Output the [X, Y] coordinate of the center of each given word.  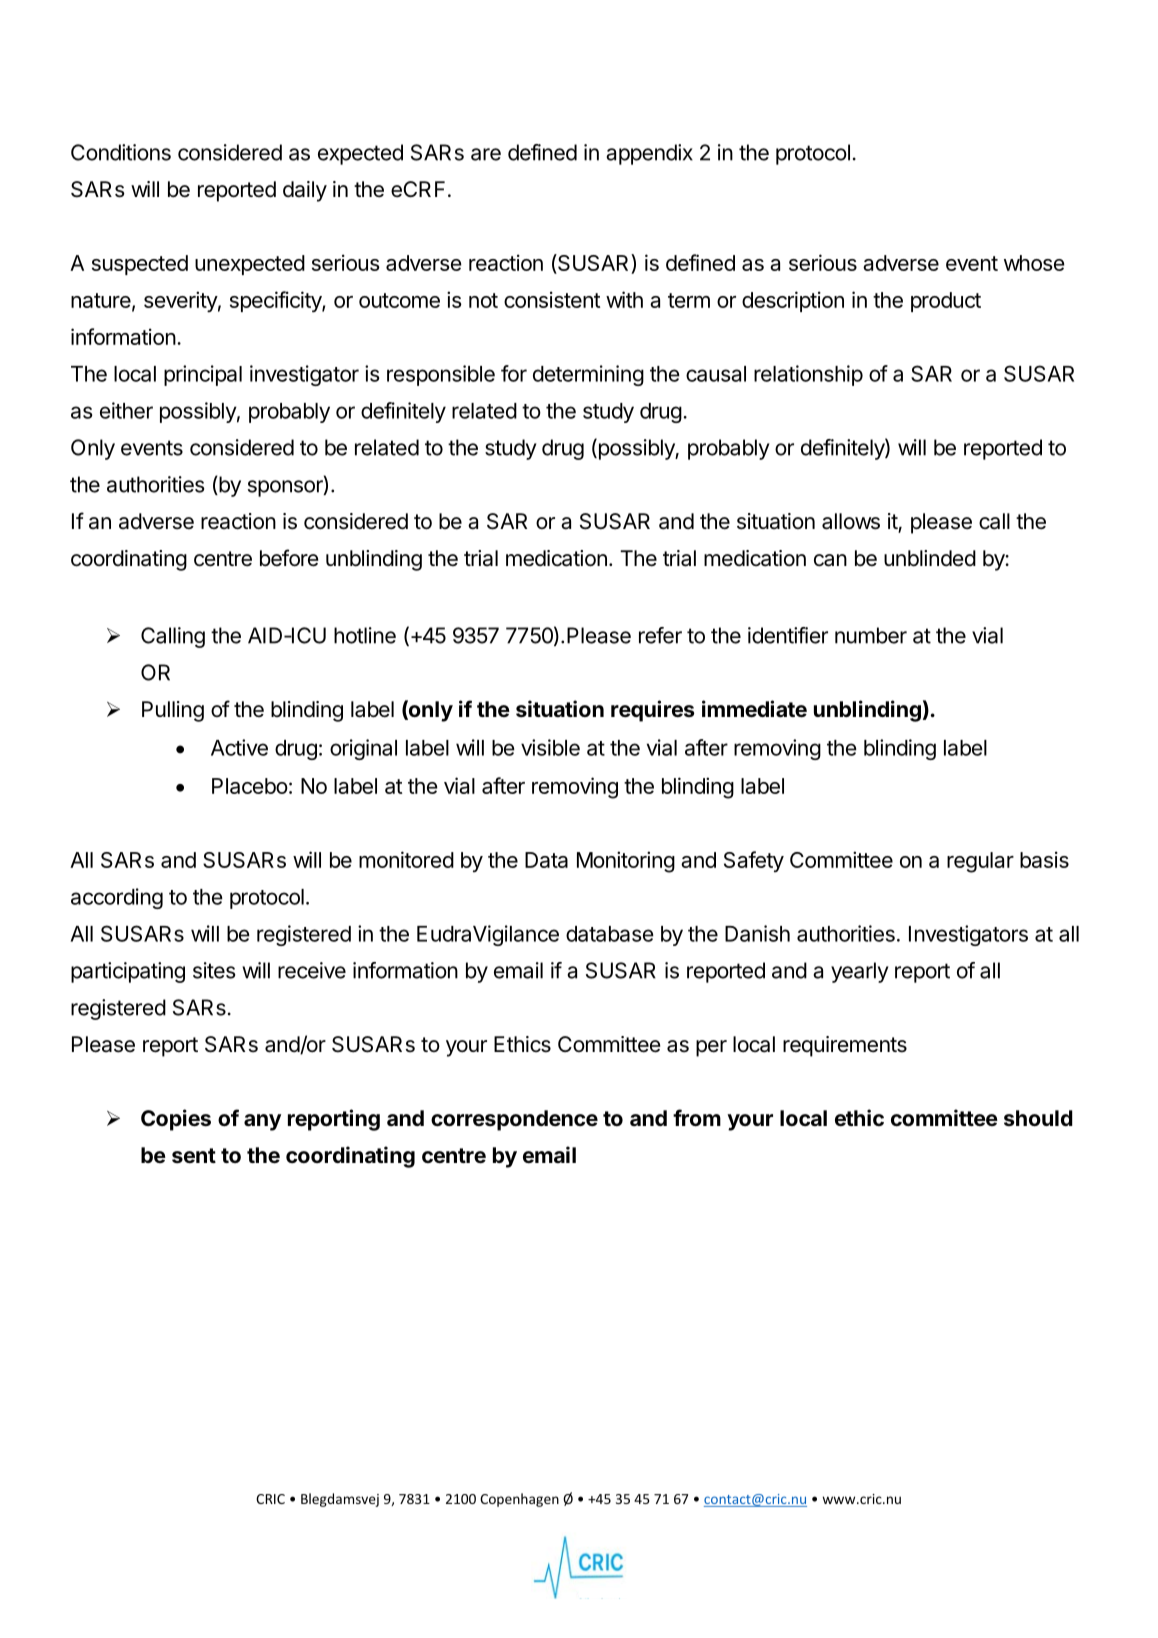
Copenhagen [519, 1500]
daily [305, 191]
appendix [649, 154]
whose [1034, 263]
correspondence [514, 1120]
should [1038, 1118]
